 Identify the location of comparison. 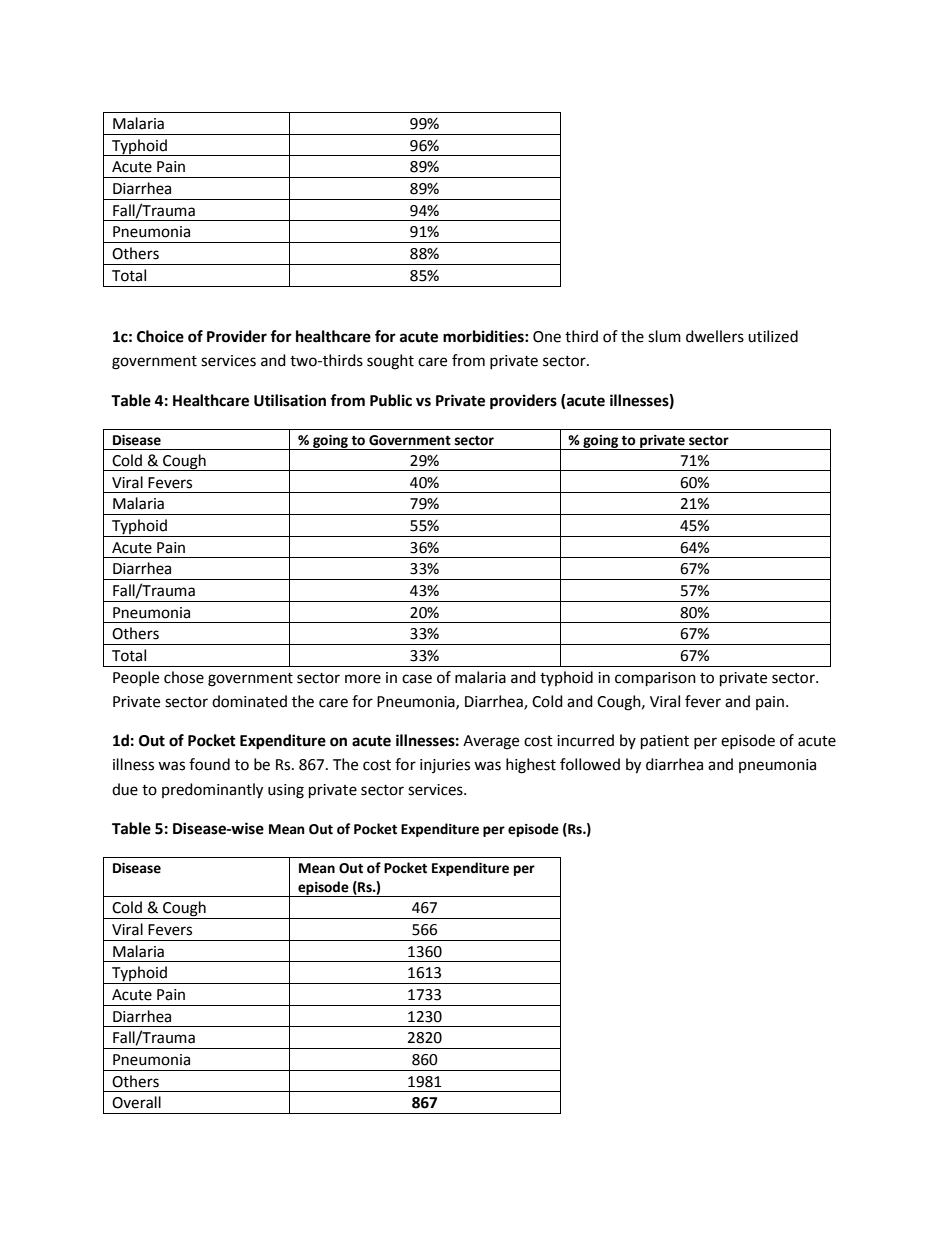
(655, 679).
